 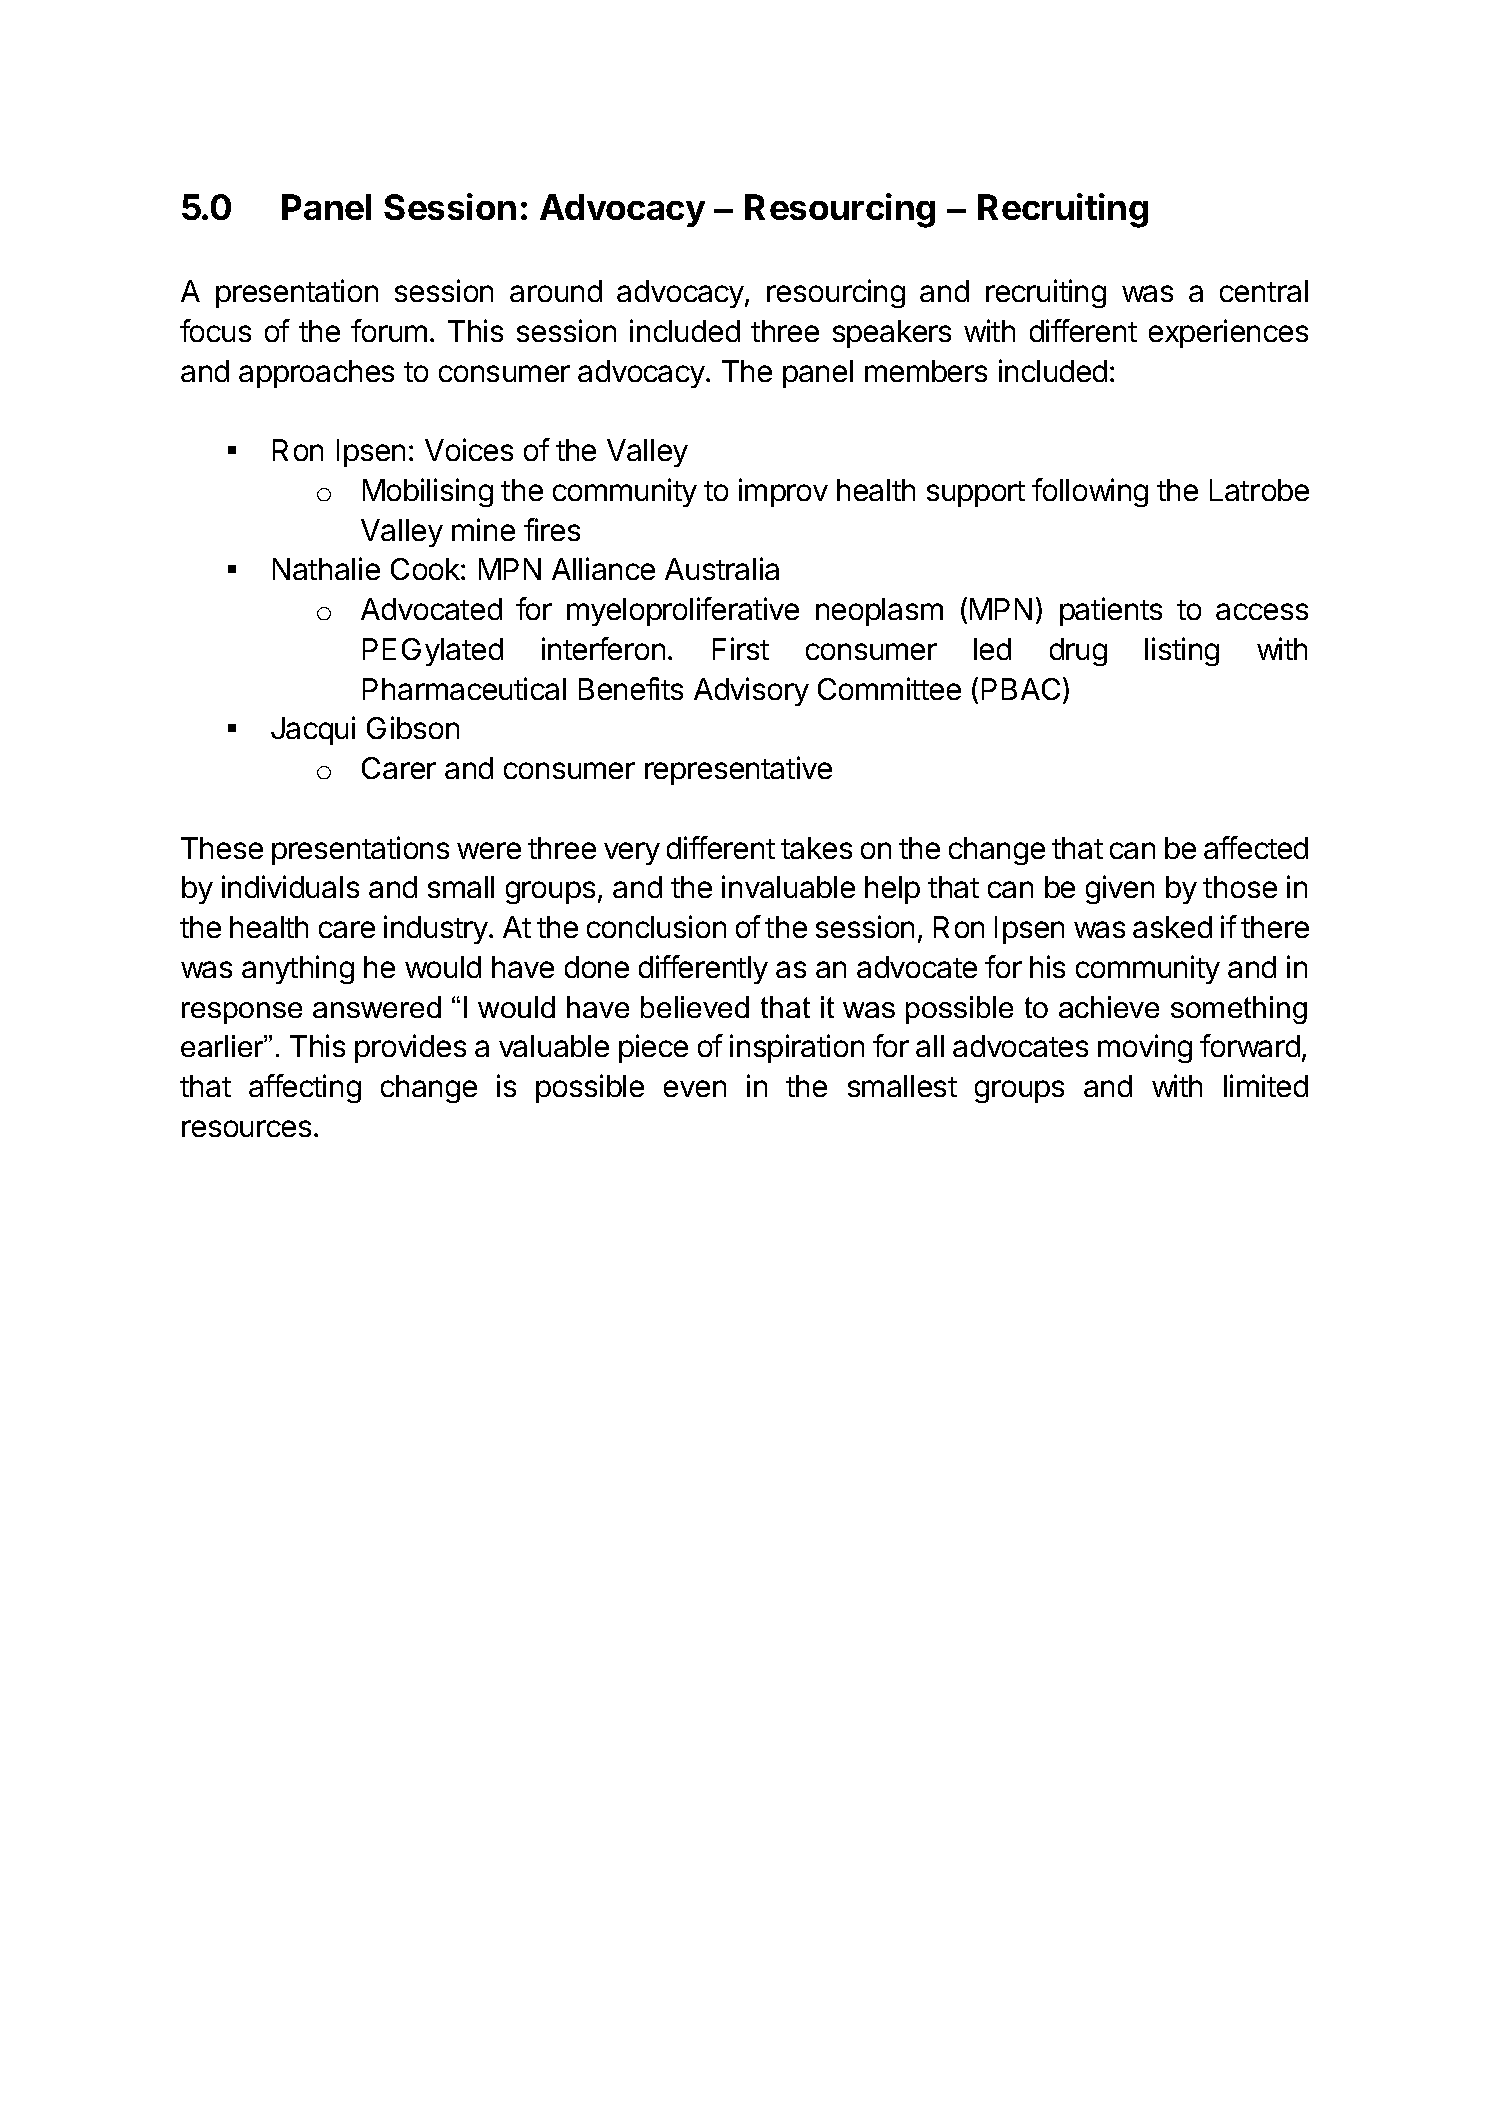 What do you see at coordinates (1228, 333) in the screenshot?
I see `experiences` at bounding box center [1228, 333].
